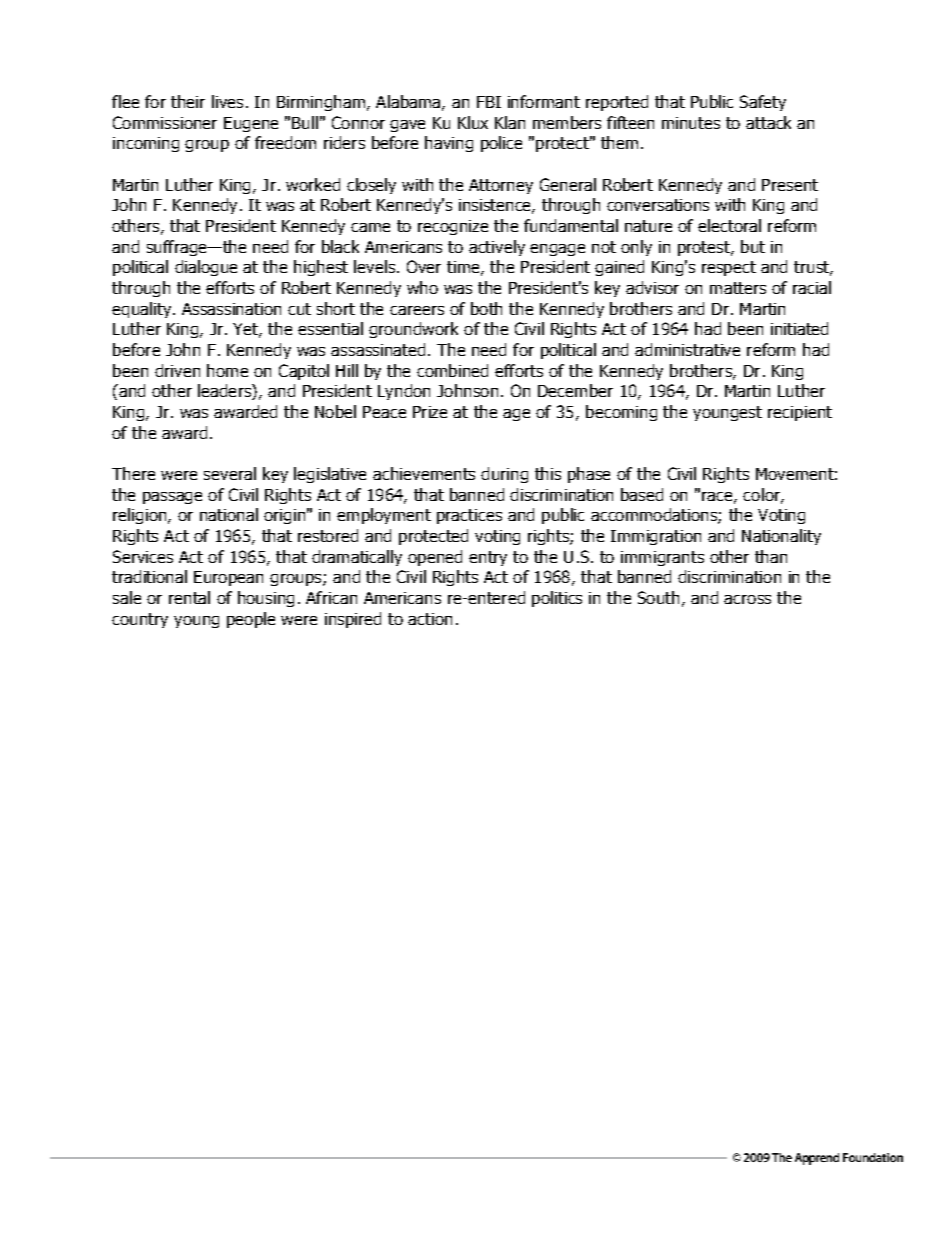 The image size is (952, 1233). Describe the element at coordinates (165, 122) in the page. I see `Commissioner` at that location.
